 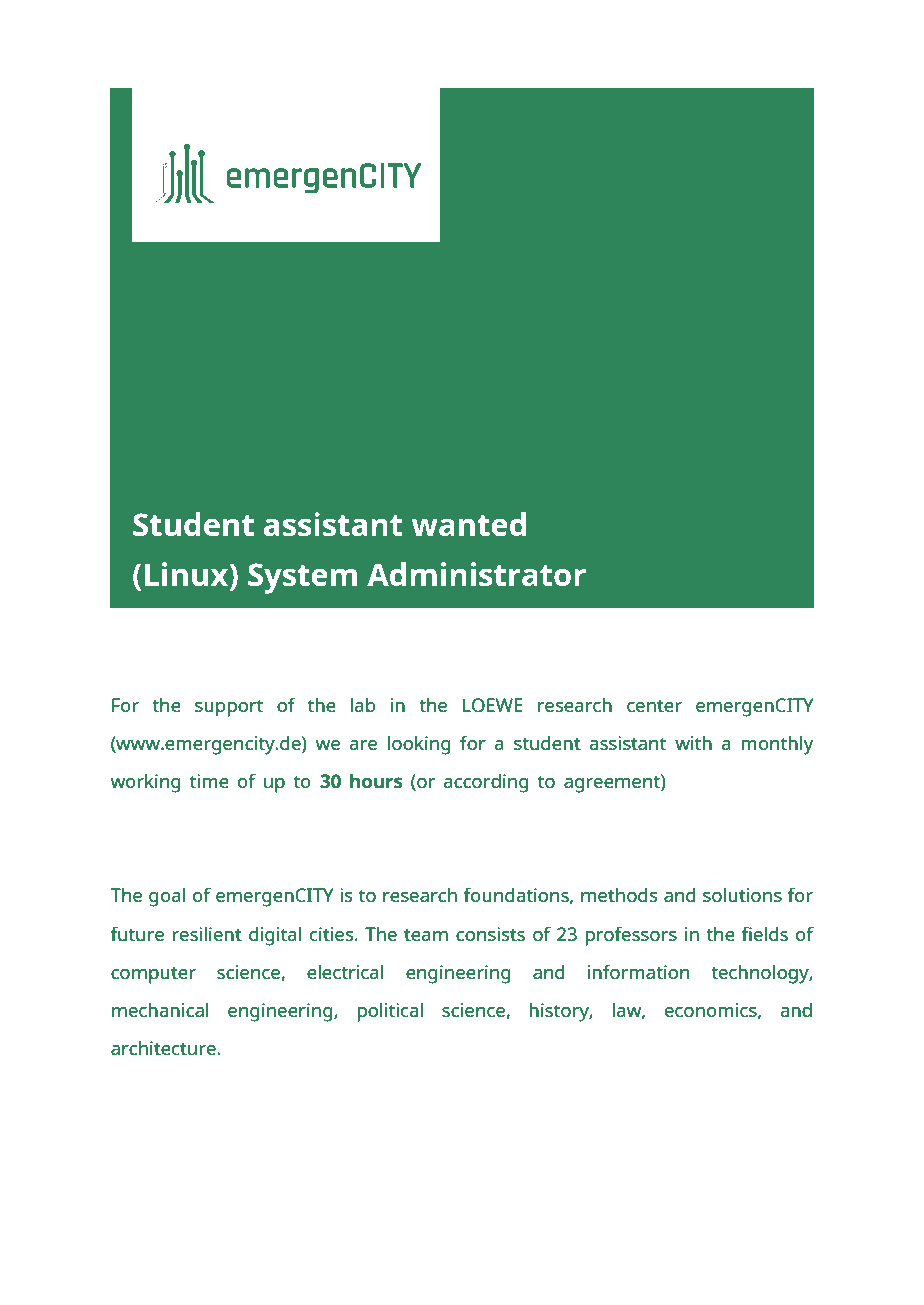 I want to click on support, so click(x=229, y=708).
